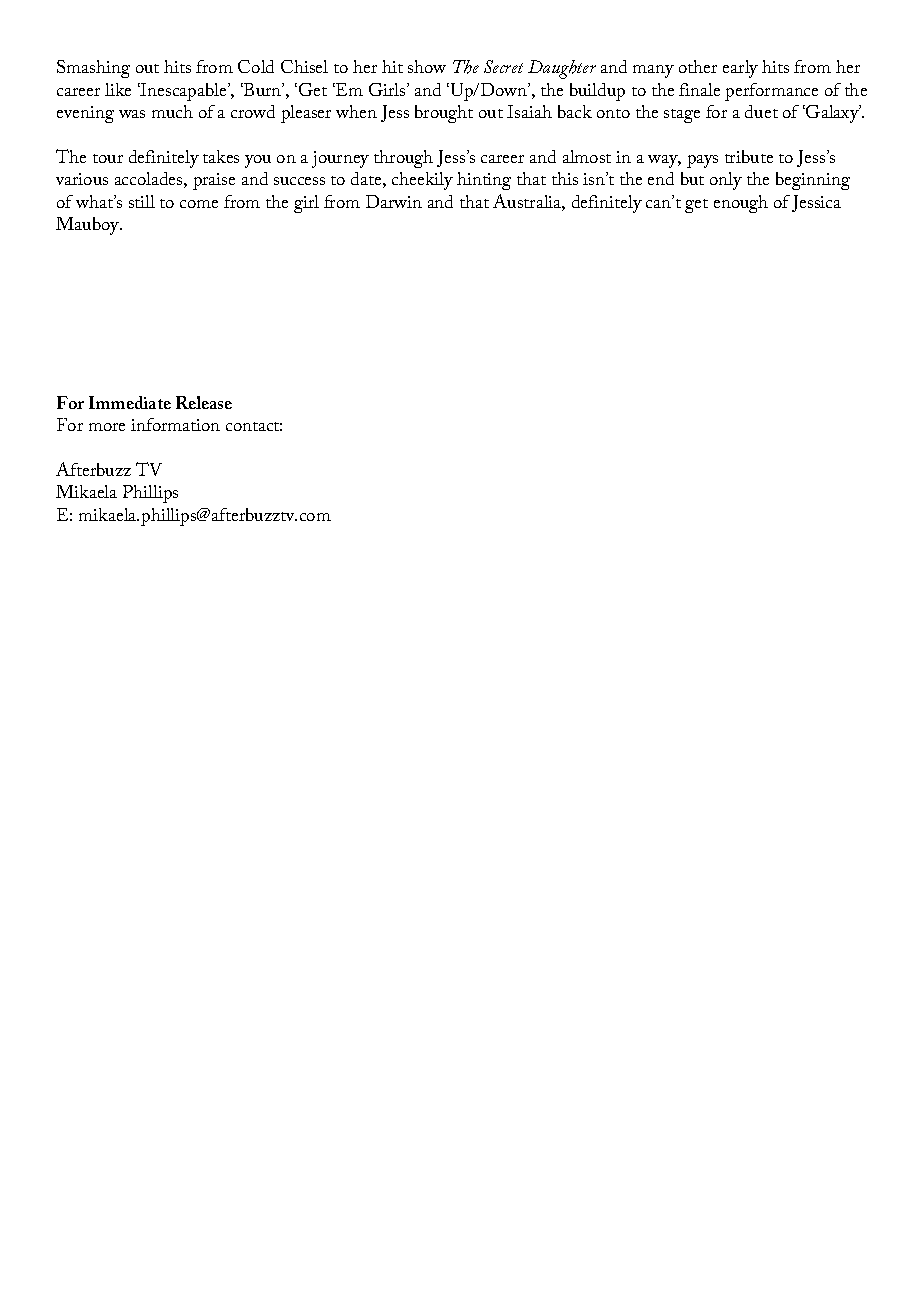  What do you see at coordinates (427, 66) in the page?
I see `show` at bounding box center [427, 66].
